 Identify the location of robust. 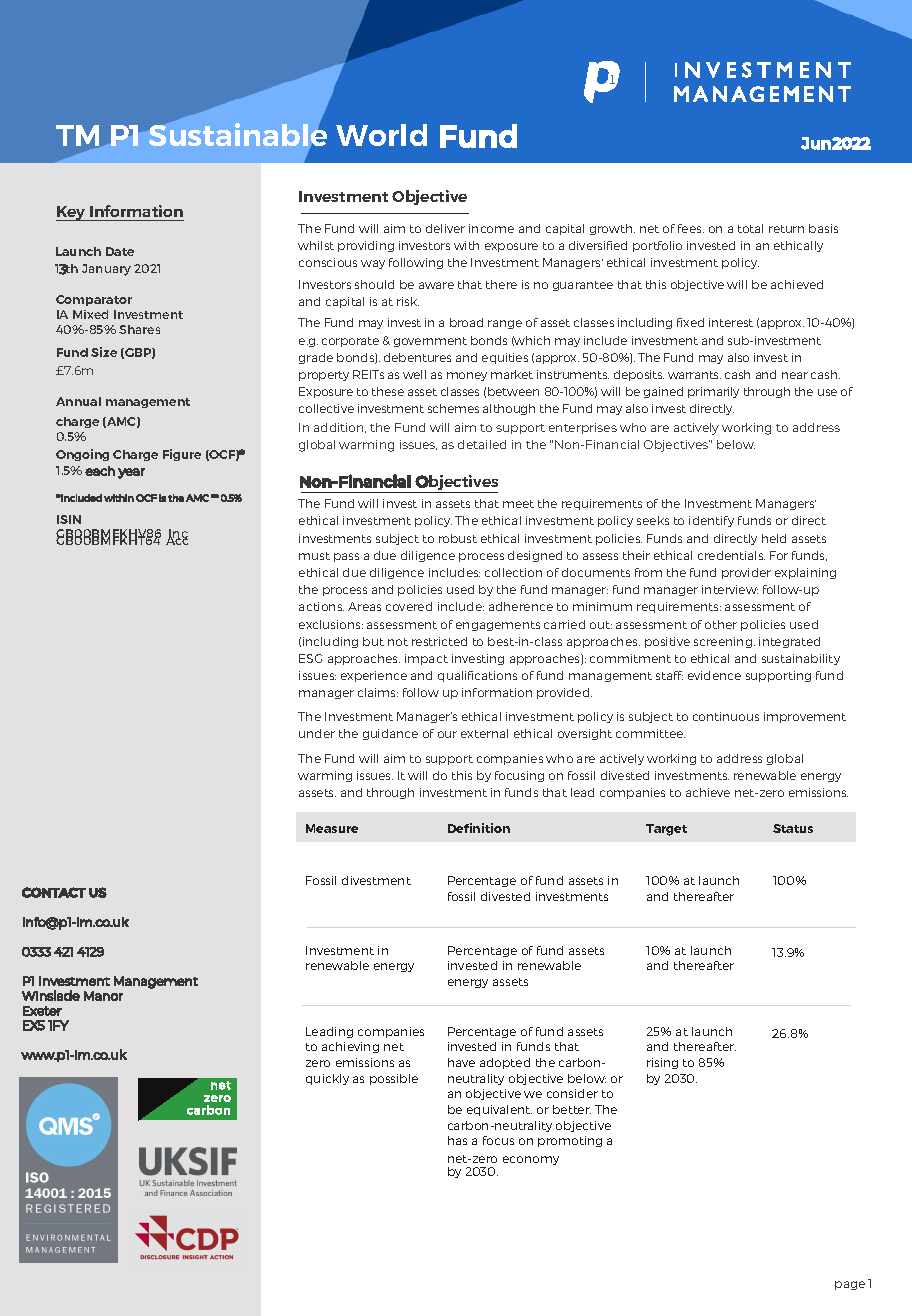
(458, 538).
